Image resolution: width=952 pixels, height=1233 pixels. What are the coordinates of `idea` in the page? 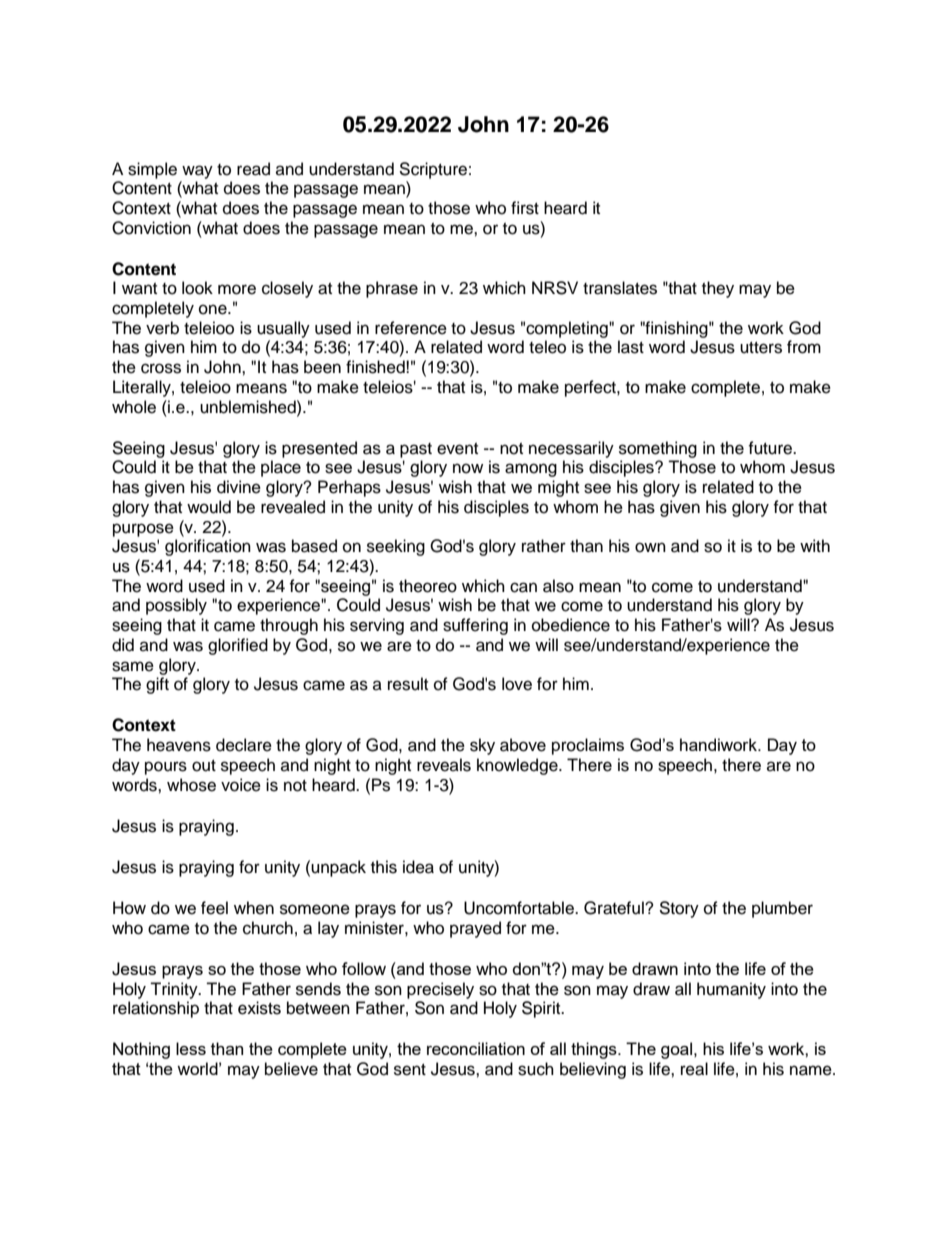 It's located at (418, 867).
